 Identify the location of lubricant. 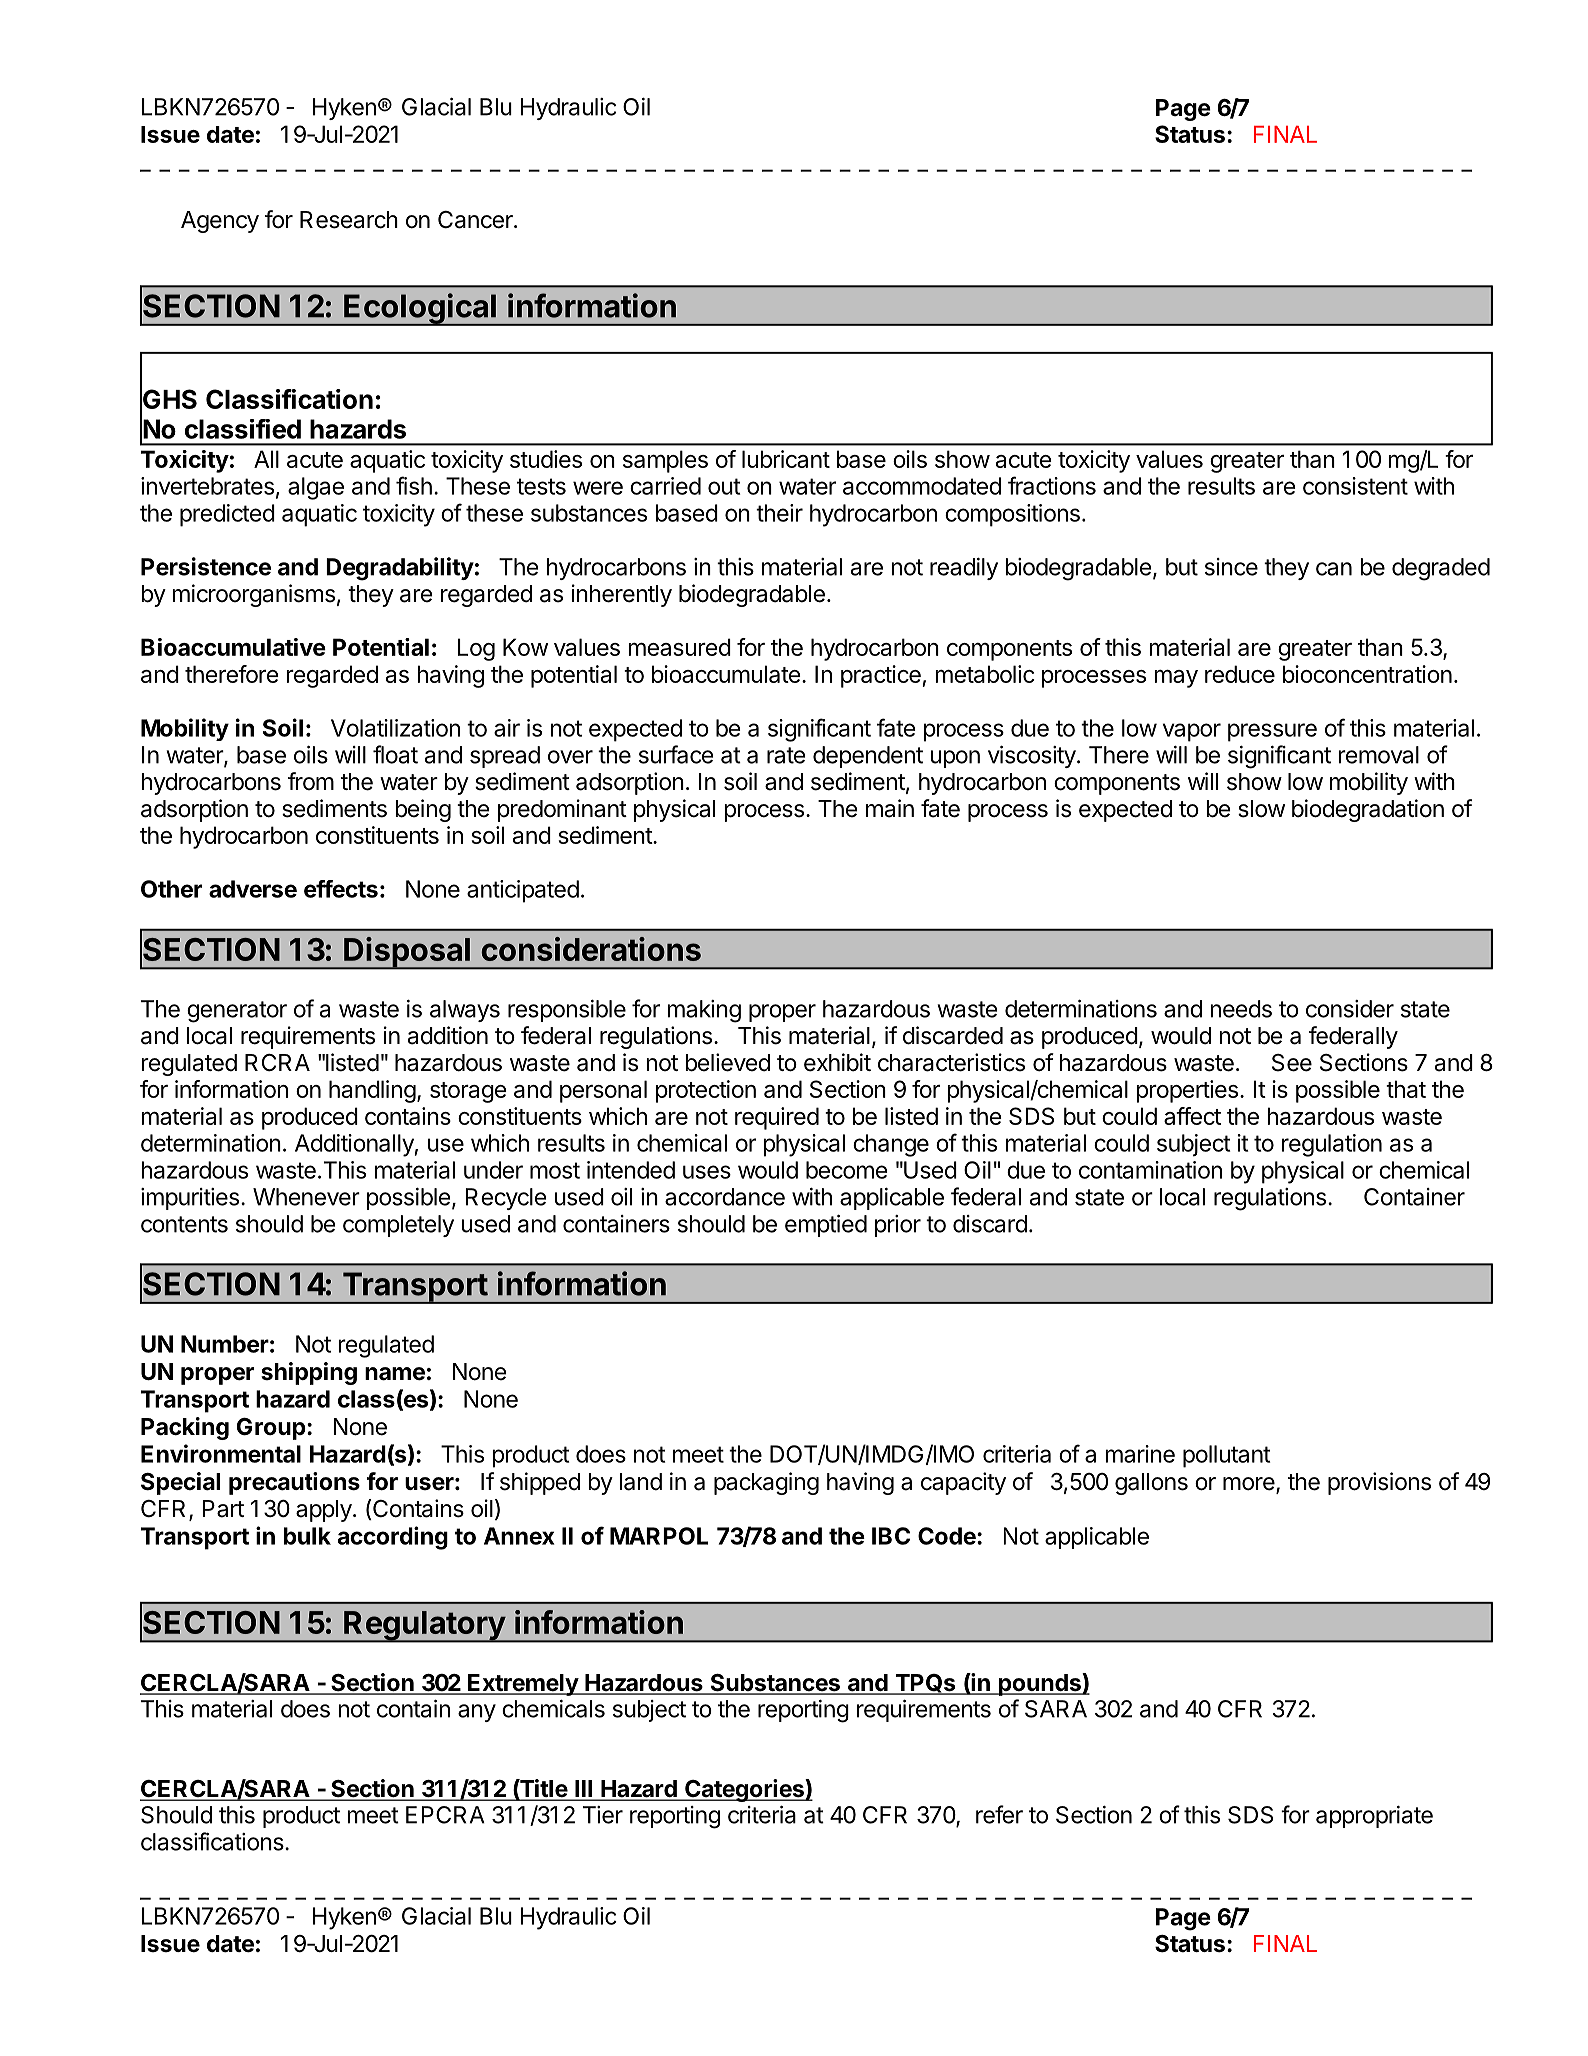
(786, 459).
